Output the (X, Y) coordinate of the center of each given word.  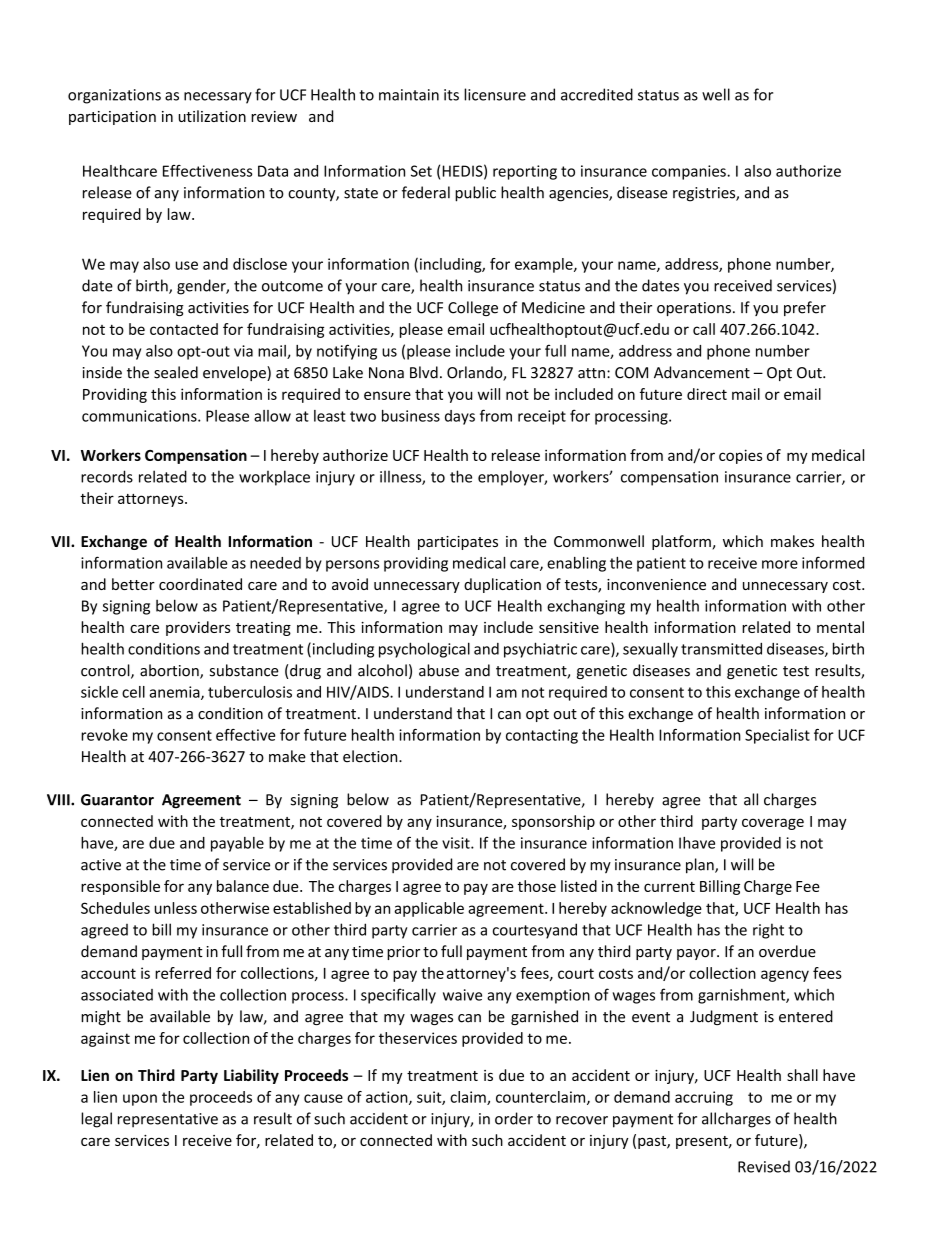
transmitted (721, 648)
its (451, 95)
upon (140, 1100)
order (514, 1118)
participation (112, 118)
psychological (424, 650)
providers (198, 628)
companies (690, 172)
